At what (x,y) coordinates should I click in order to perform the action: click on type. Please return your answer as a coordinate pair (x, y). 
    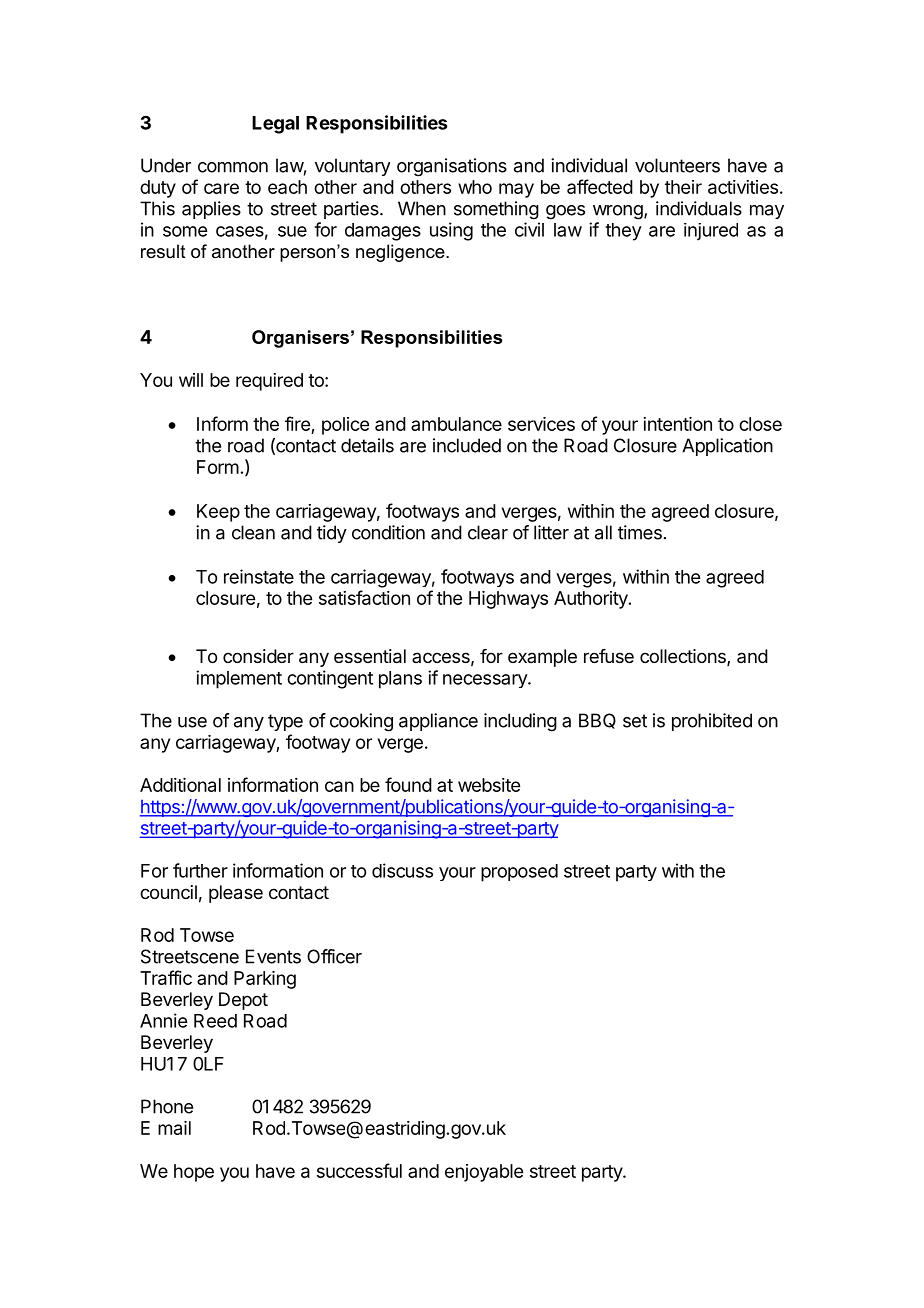
    Looking at the image, I should click on (285, 722).
